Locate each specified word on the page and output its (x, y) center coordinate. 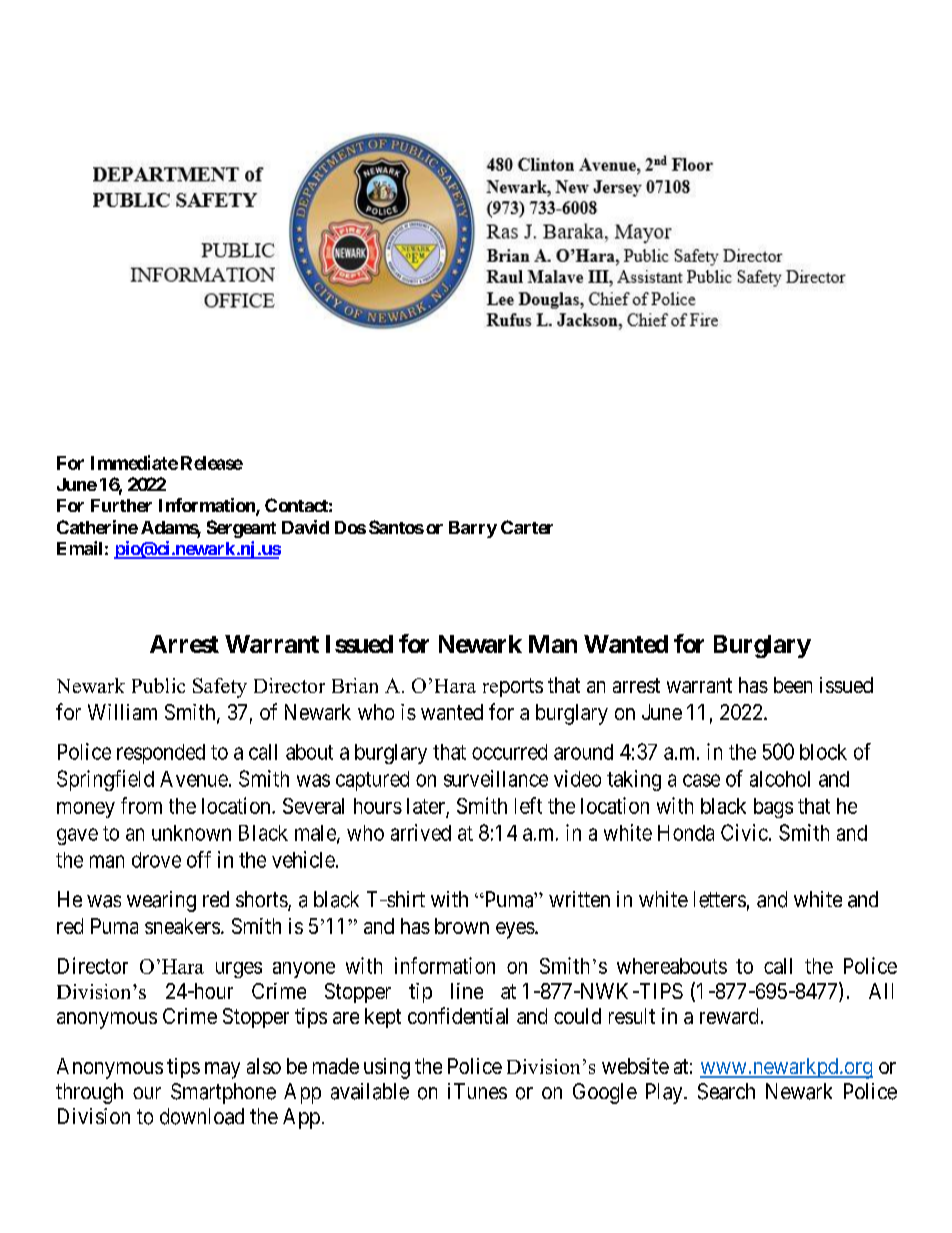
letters (720, 899)
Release (212, 463)
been (793, 685)
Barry (473, 529)
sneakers (182, 926)
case (701, 780)
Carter (527, 527)
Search (726, 1091)
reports (513, 687)
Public (158, 685)
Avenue (194, 779)
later (426, 806)
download (202, 1116)
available (370, 1091)
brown (462, 926)
